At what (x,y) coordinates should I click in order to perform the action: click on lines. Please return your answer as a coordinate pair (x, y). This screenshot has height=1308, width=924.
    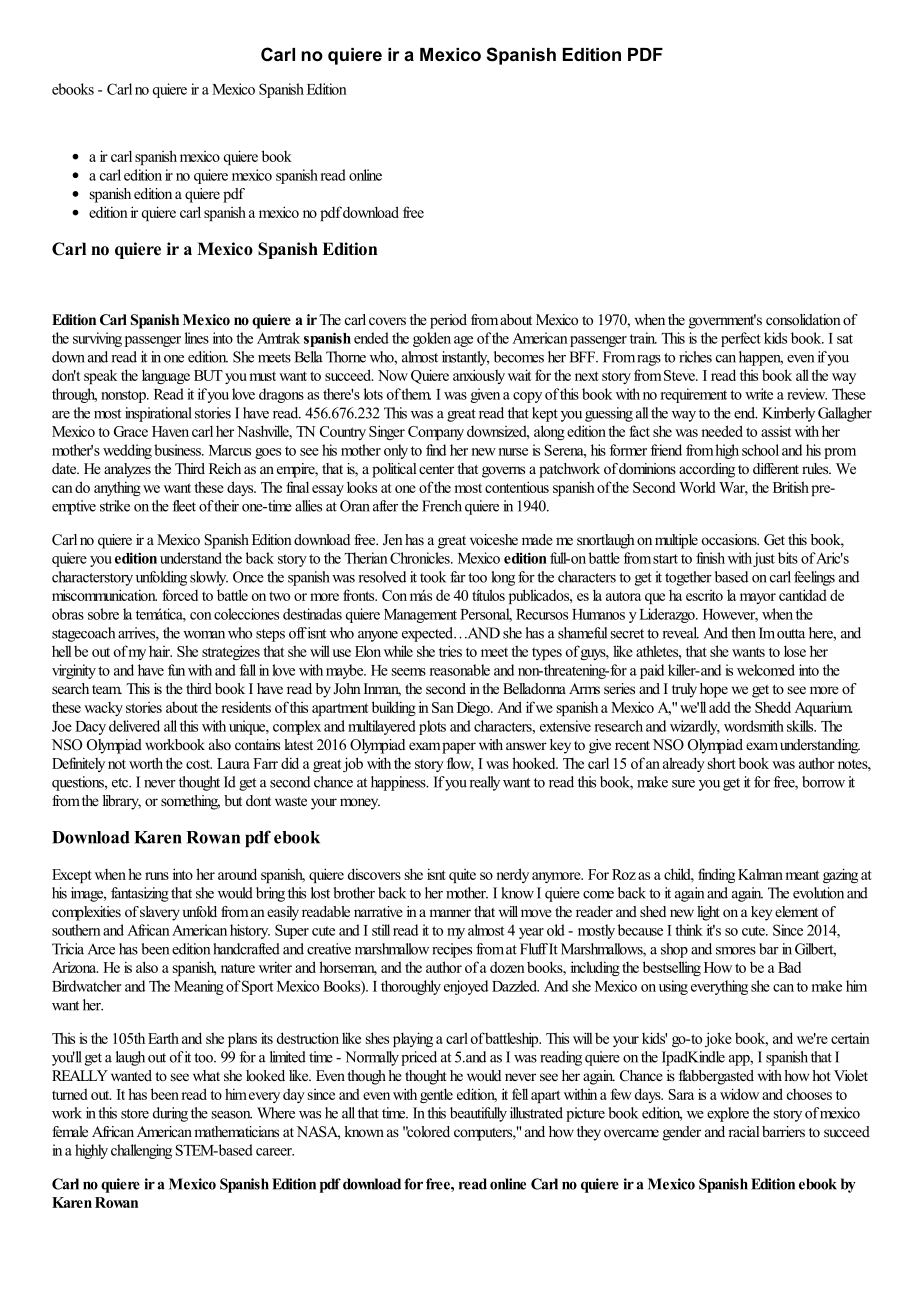
    Looking at the image, I should click on (197, 338).
